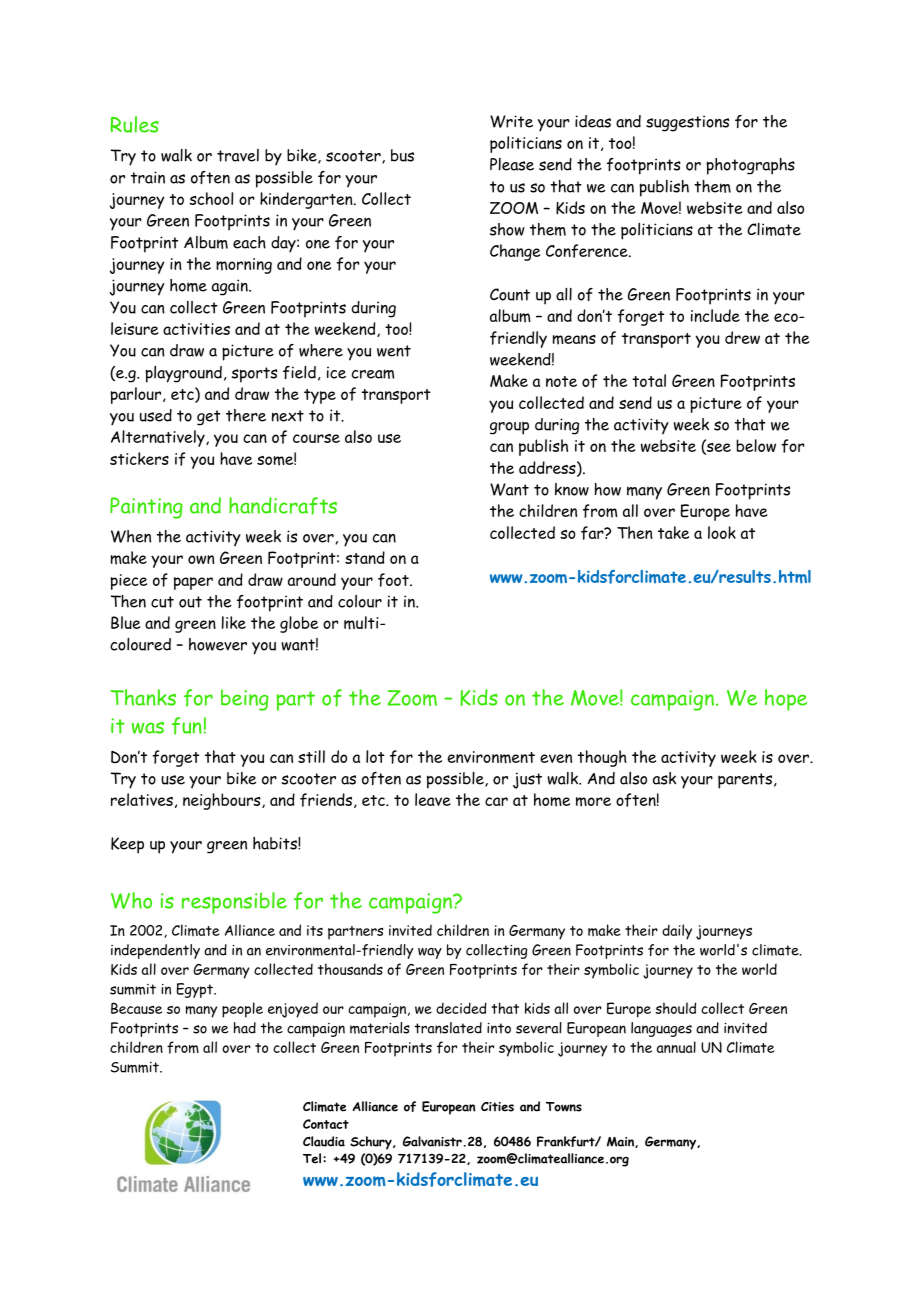 The height and width of the document is (1308, 924). What do you see at coordinates (497, 1107) in the document?
I see `Cities` at bounding box center [497, 1107].
